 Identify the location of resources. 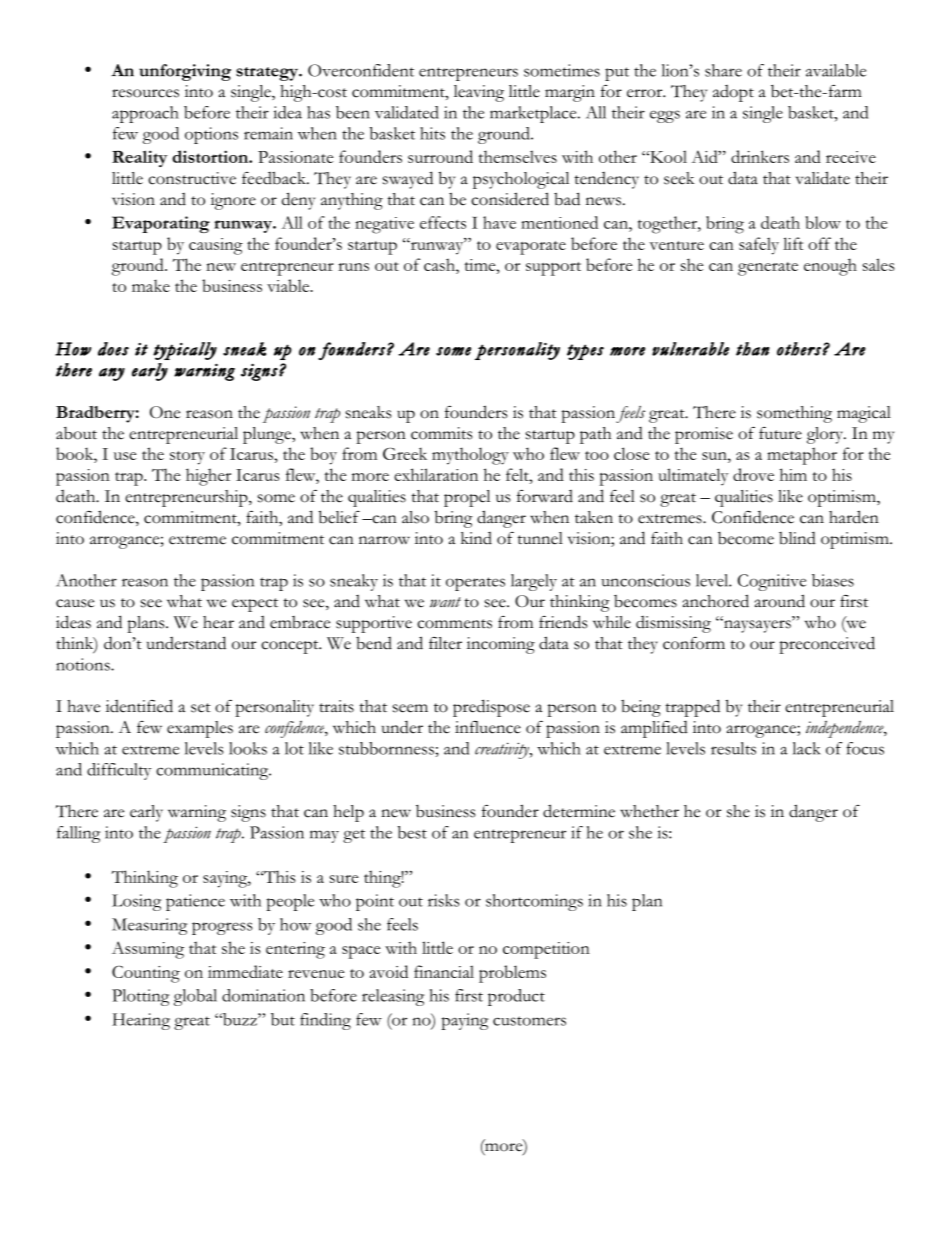
(145, 93).
